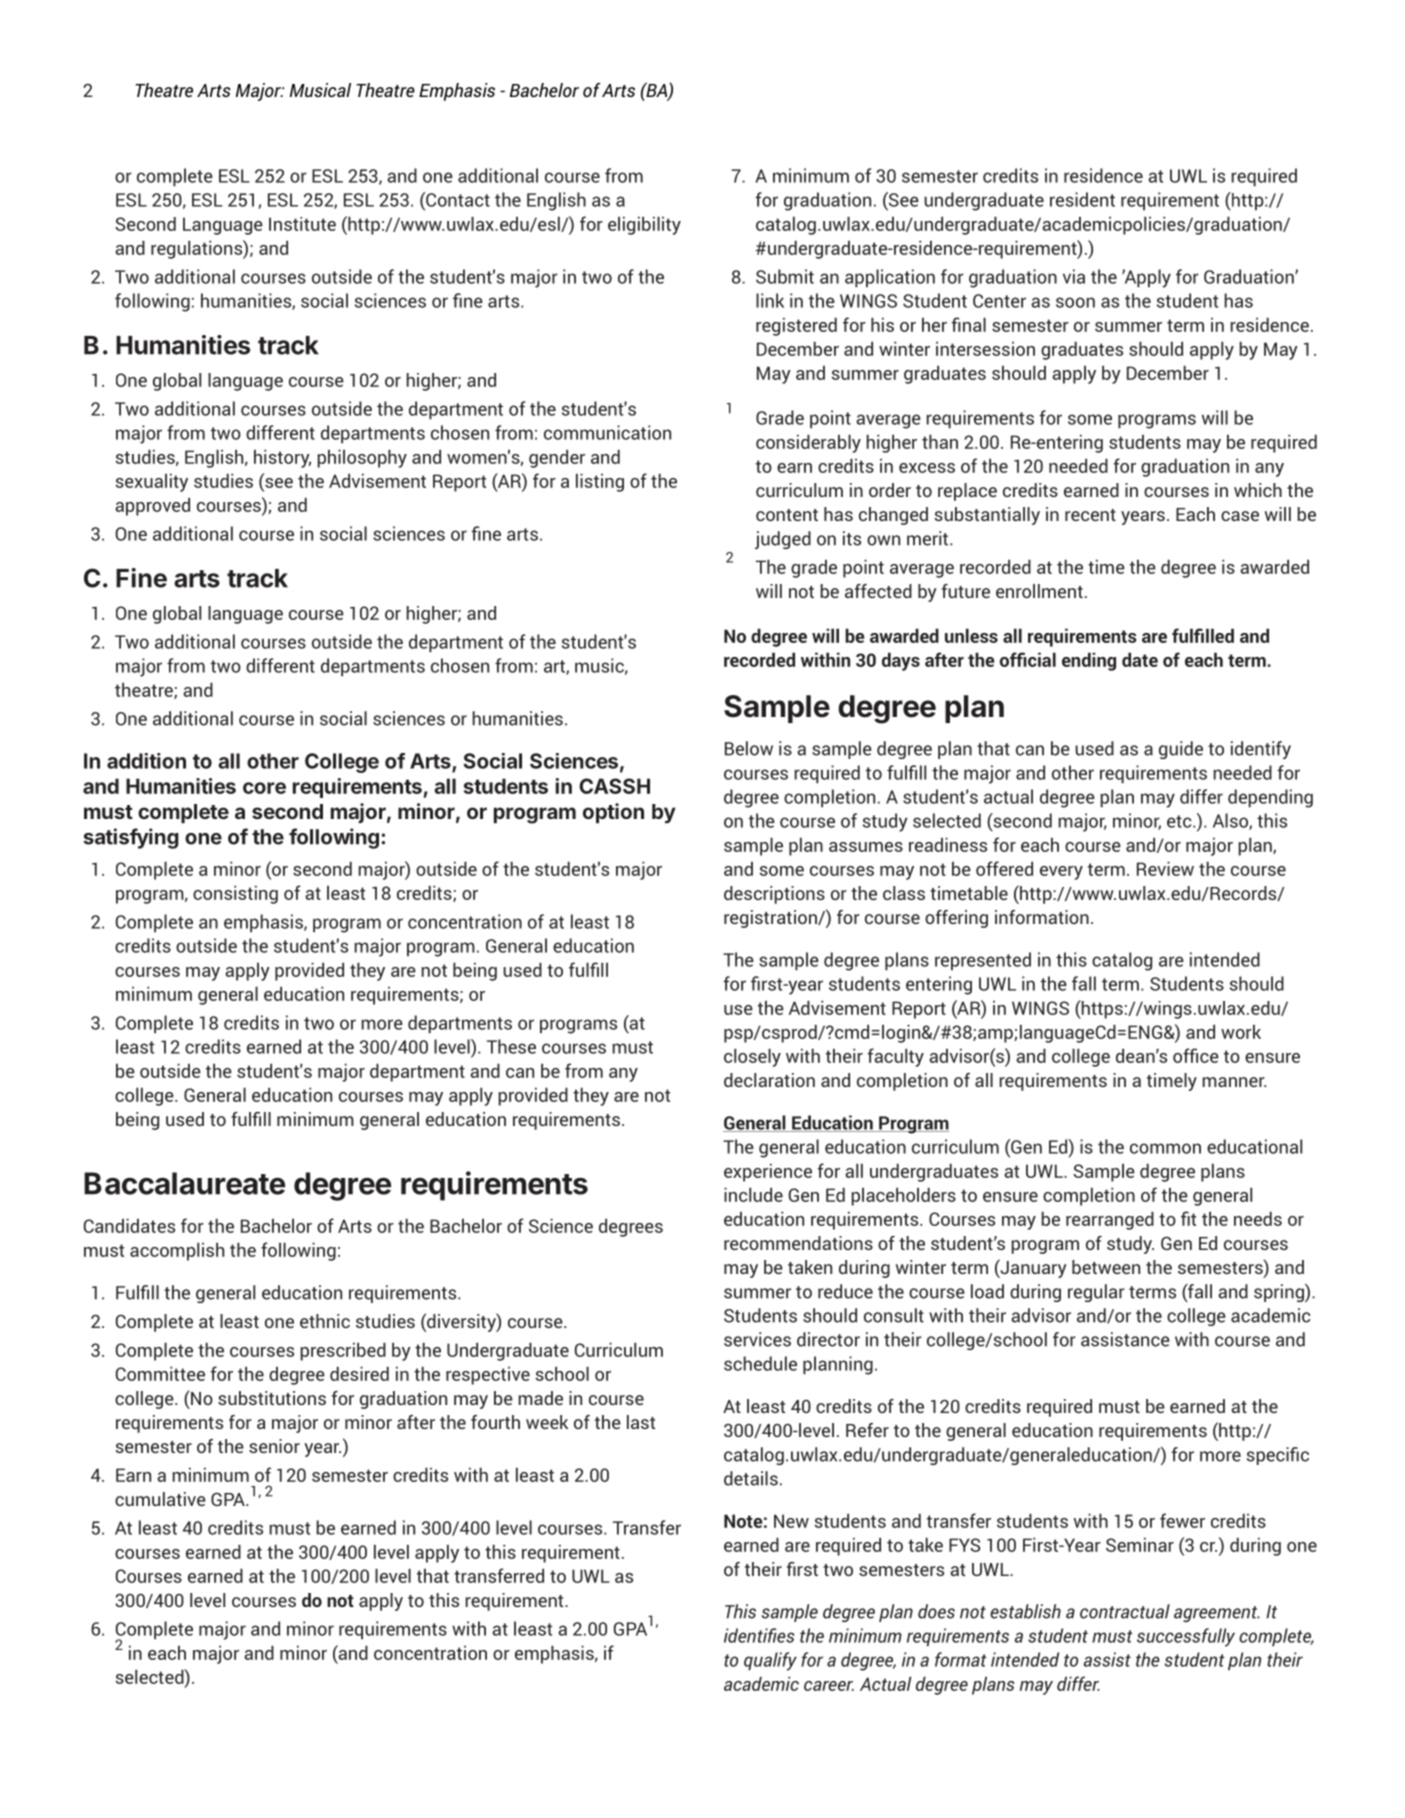 The height and width of the screenshot is (1818, 1405). What do you see at coordinates (644, 225) in the screenshot?
I see `eligibility` at bounding box center [644, 225].
